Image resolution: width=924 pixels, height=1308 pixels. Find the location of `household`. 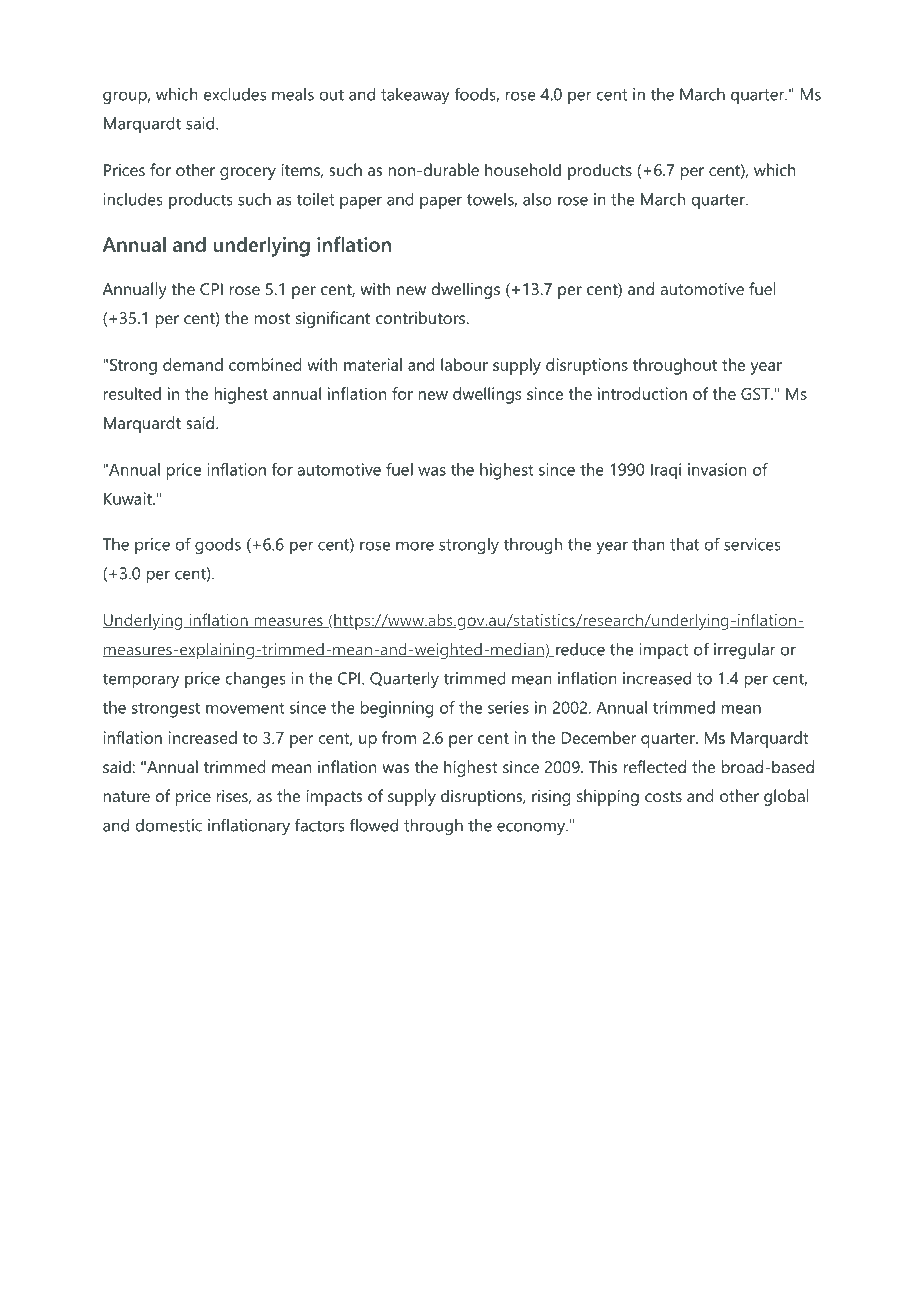

household is located at coordinates (523, 169).
